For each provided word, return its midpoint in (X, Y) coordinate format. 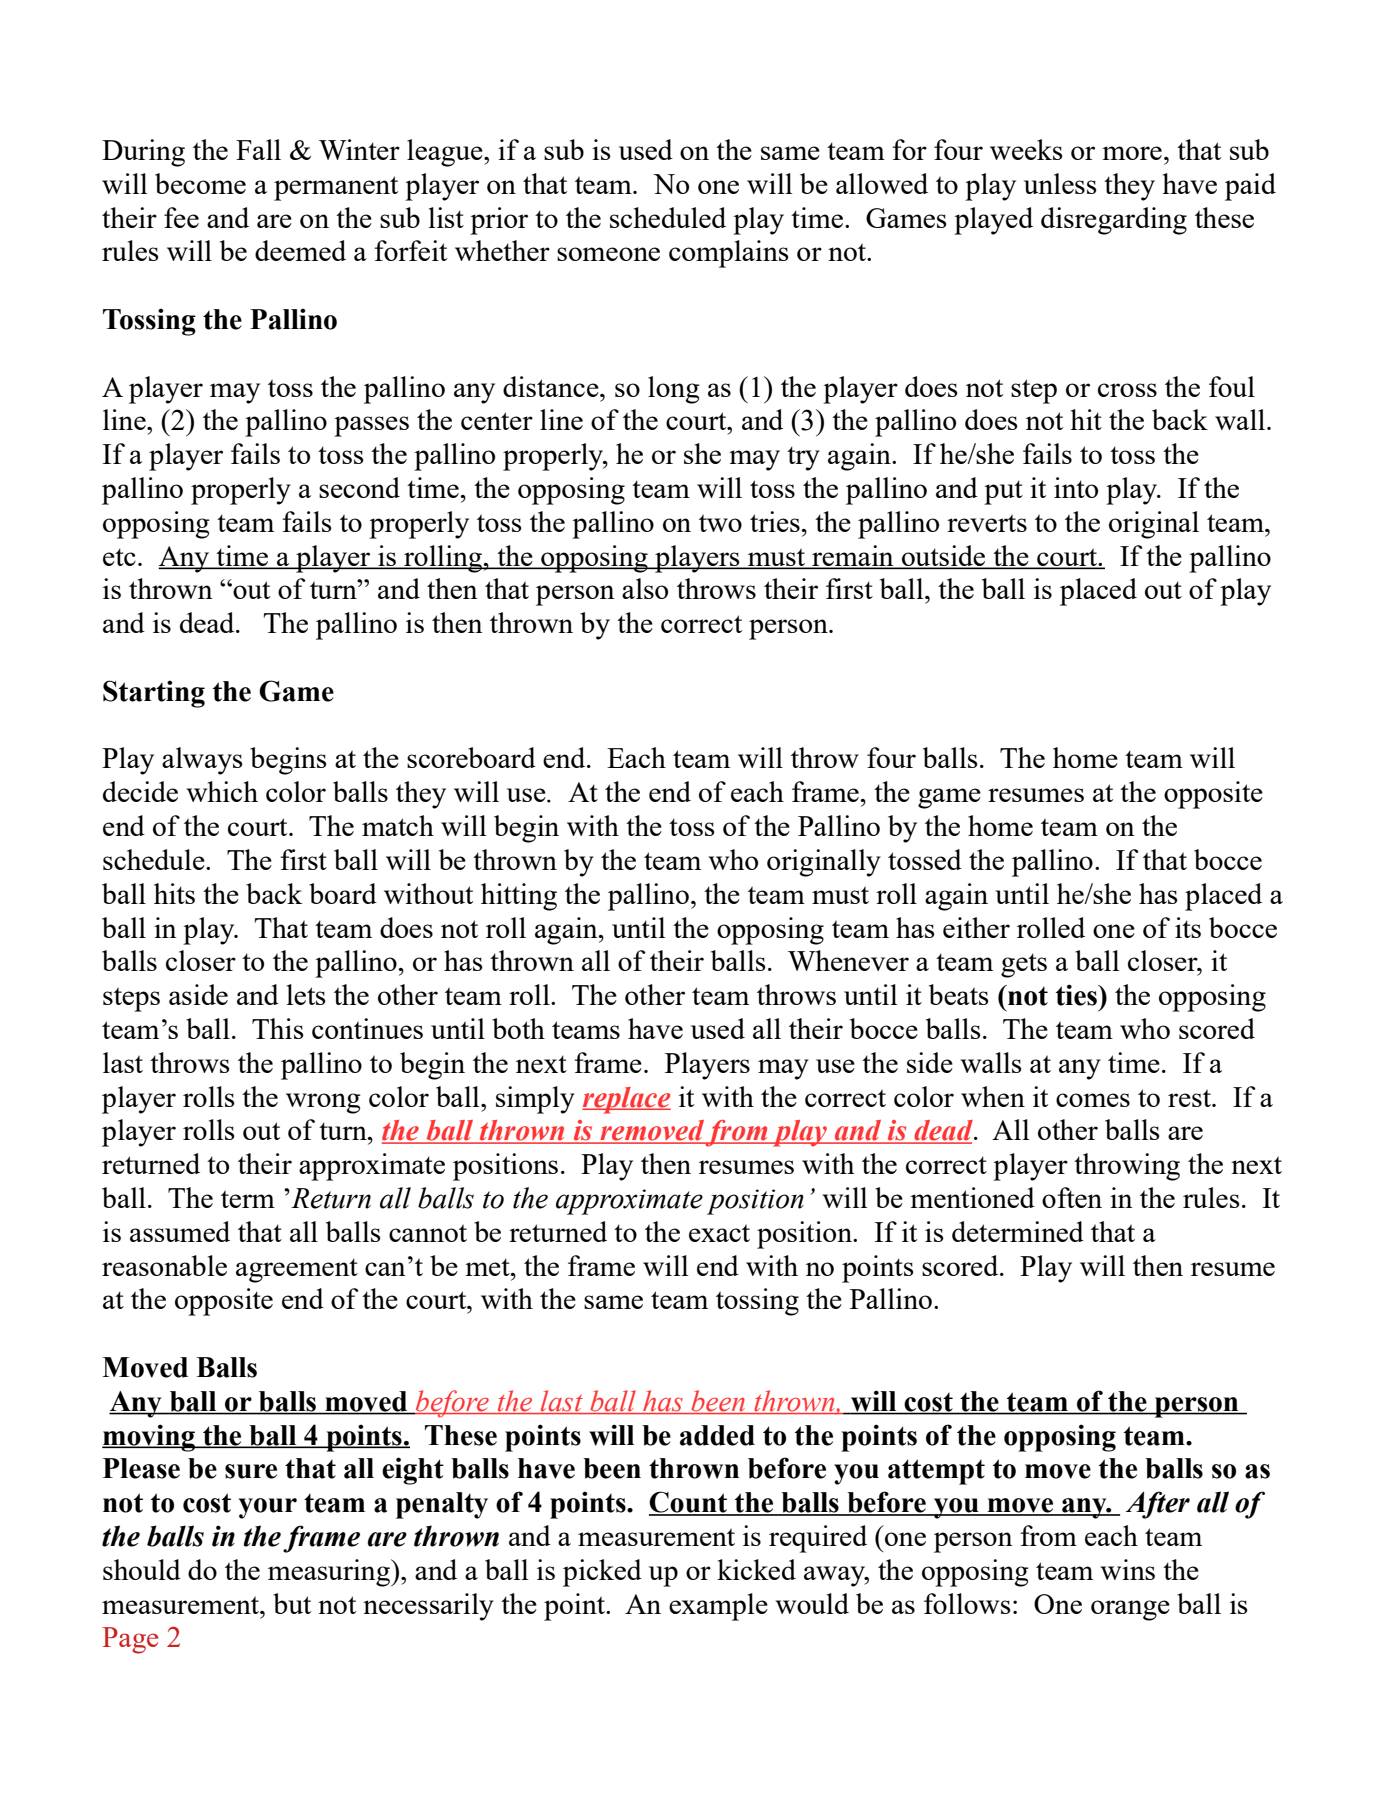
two (720, 523)
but (292, 1603)
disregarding (1114, 221)
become (200, 183)
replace (626, 1100)
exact (719, 1233)
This (278, 1028)
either (976, 927)
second (359, 487)
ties (1077, 995)
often (1072, 1197)
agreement (297, 1270)
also (645, 588)
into (1076, 487)
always (202, 761)
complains (729, 254)
